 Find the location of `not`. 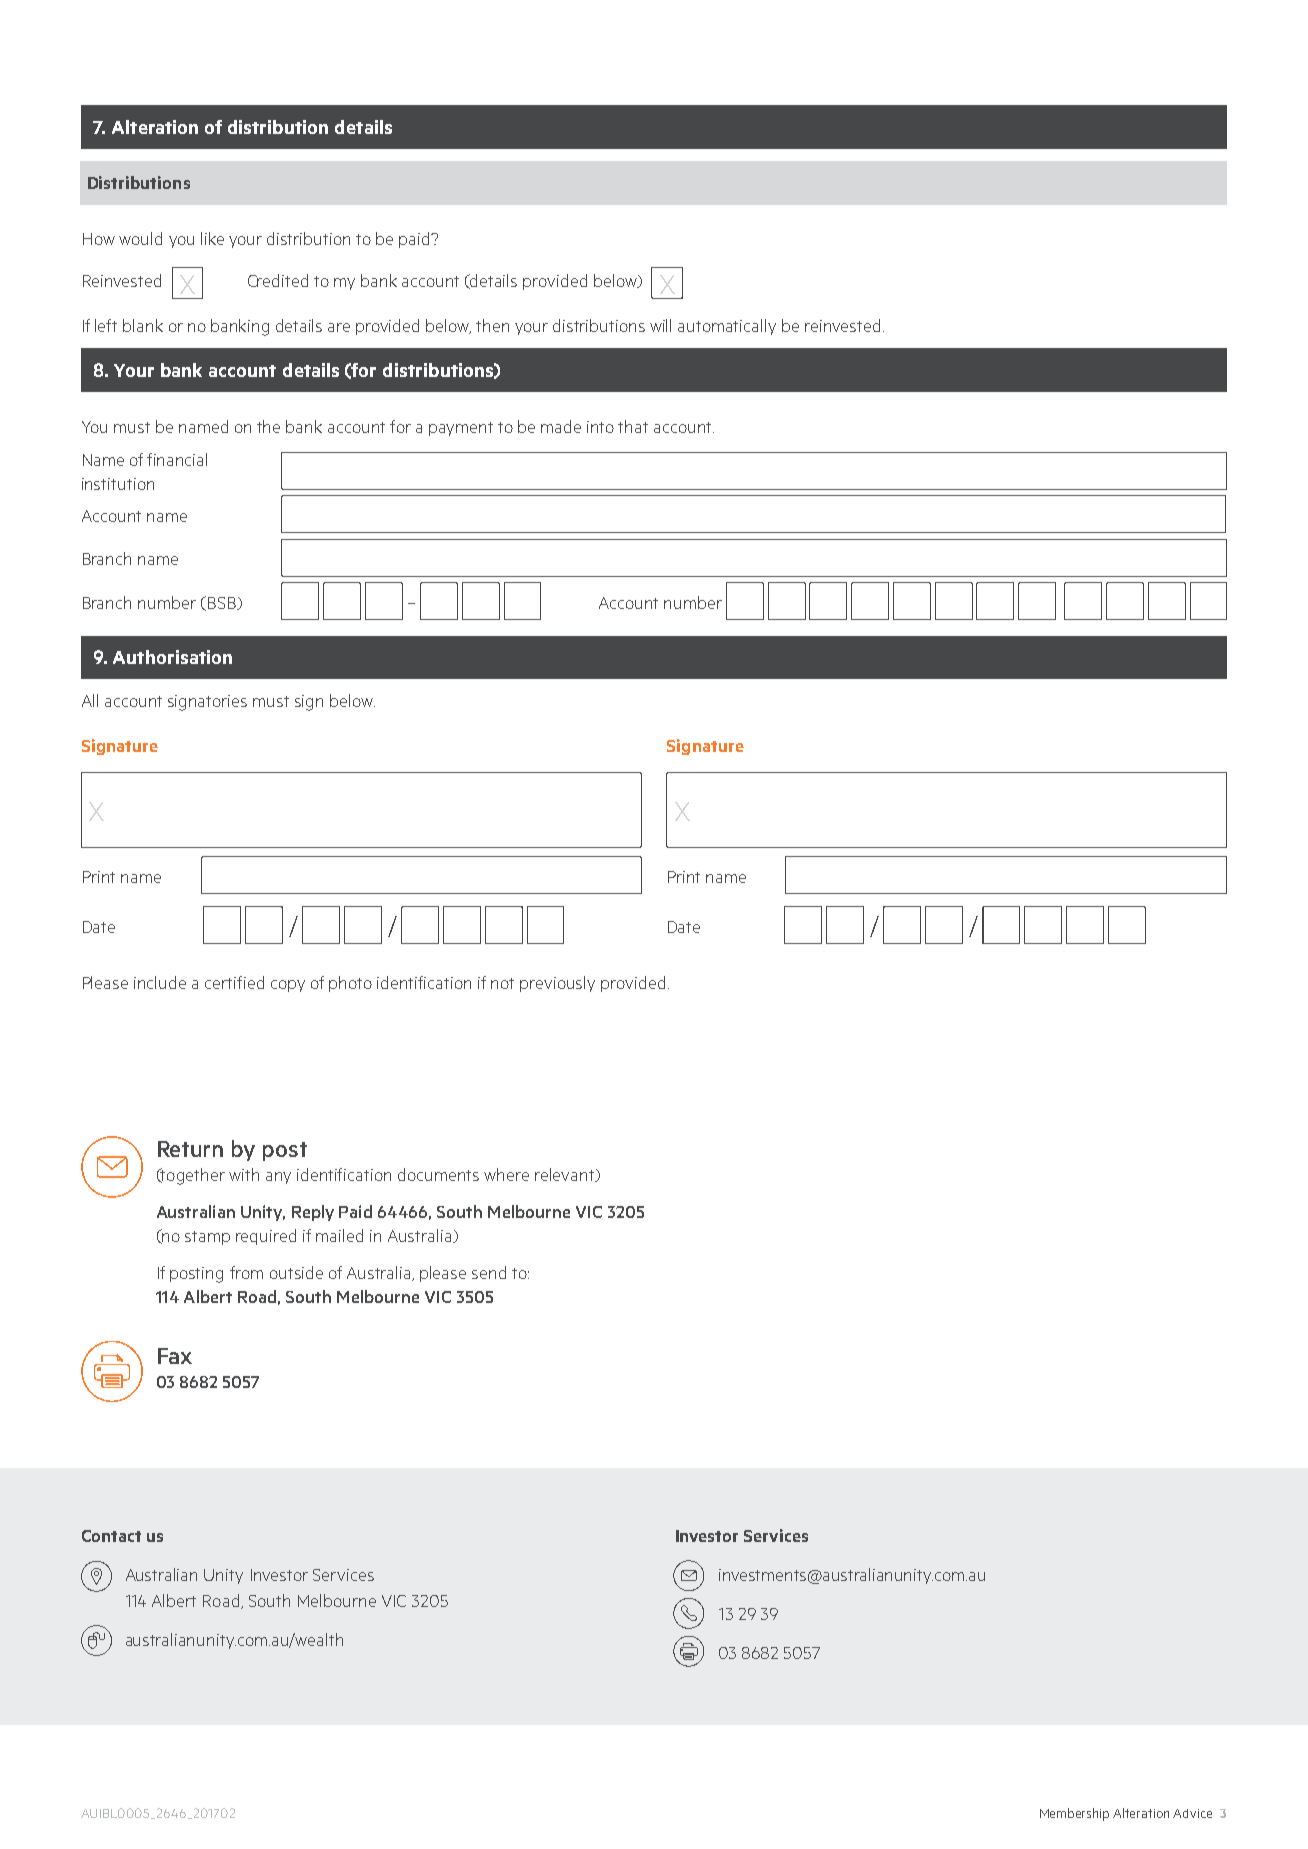

not is located at coordinates (502, 983).
